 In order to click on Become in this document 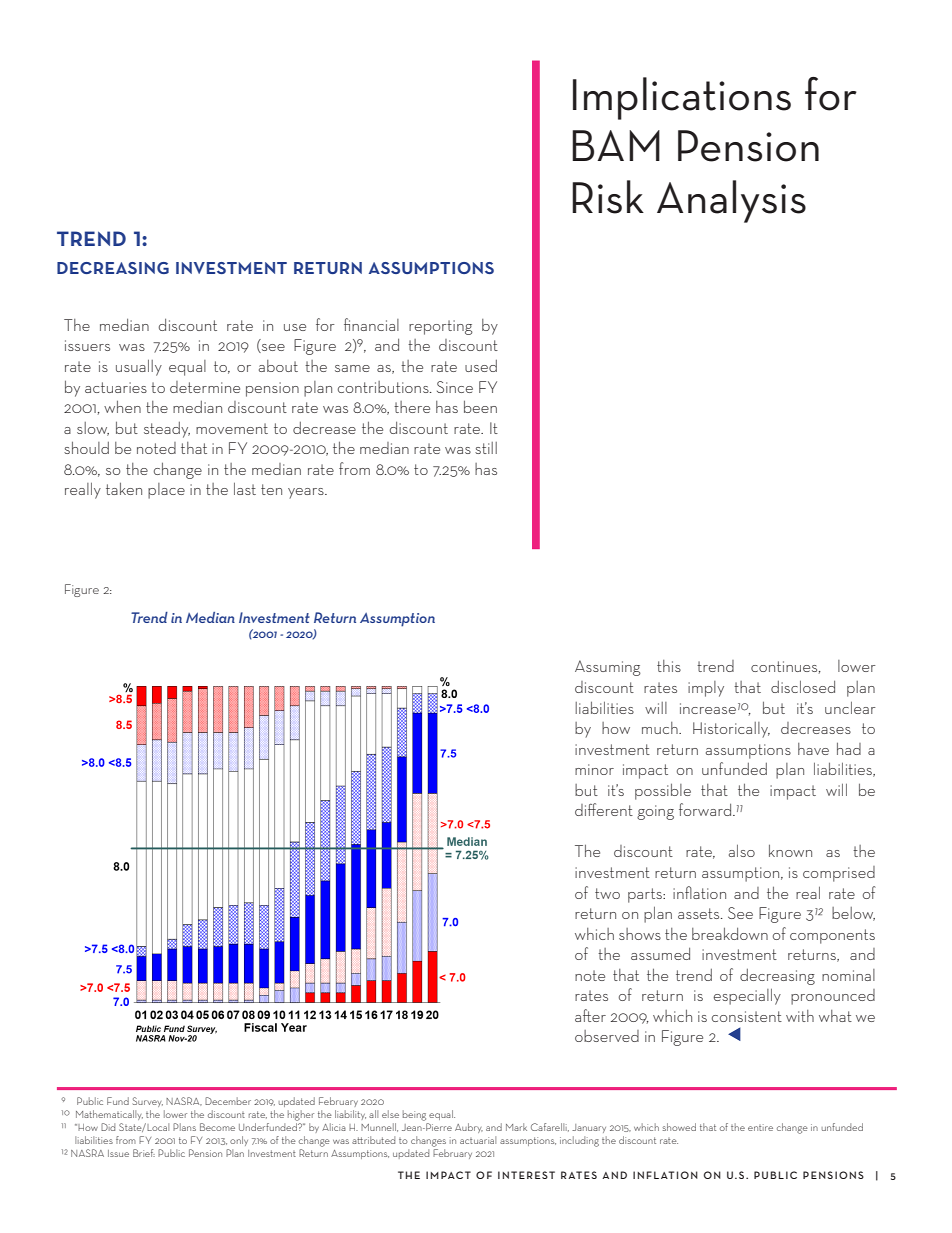, I will do `click(217, 1127)`.
